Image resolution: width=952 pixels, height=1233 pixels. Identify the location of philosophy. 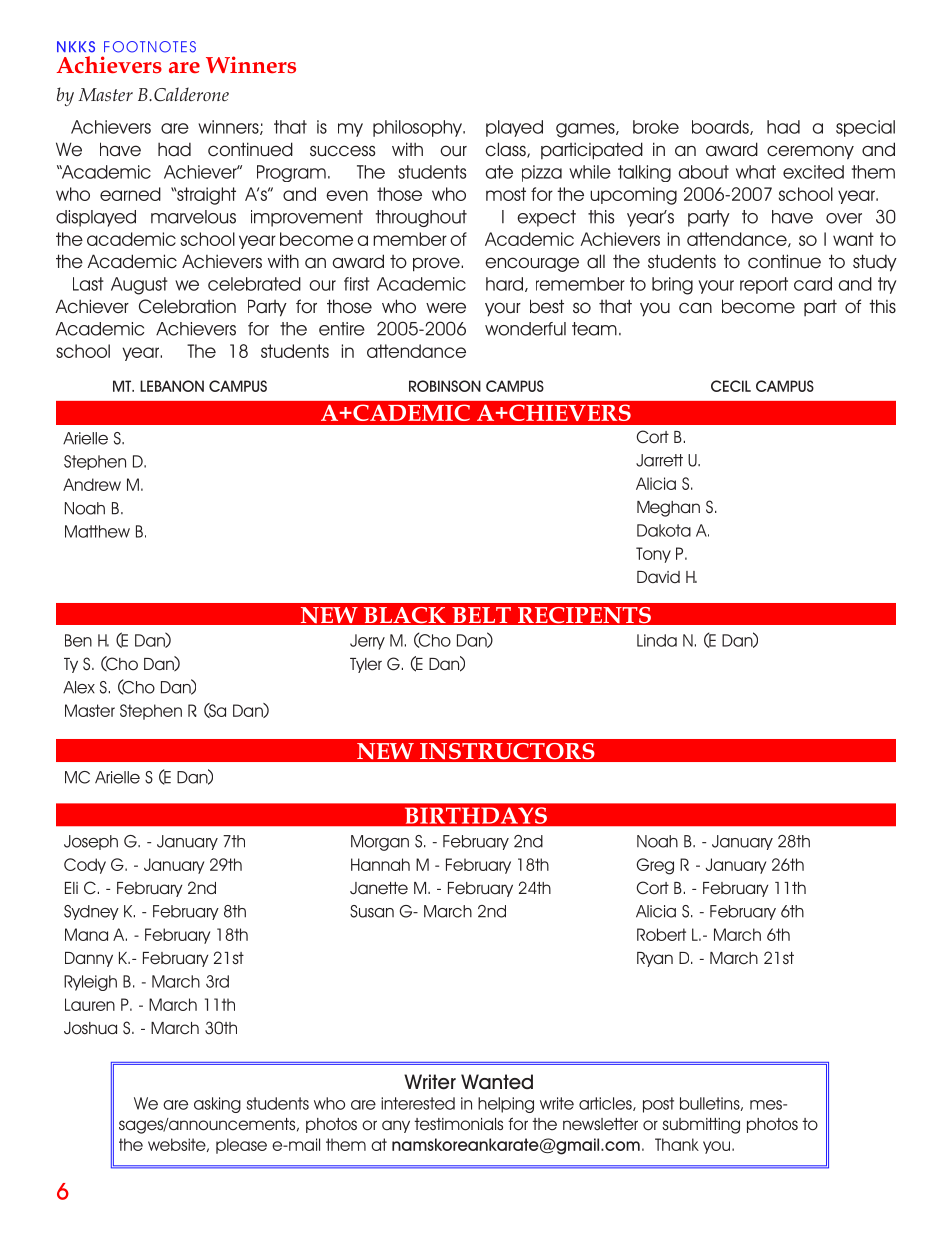
(419, 128).
